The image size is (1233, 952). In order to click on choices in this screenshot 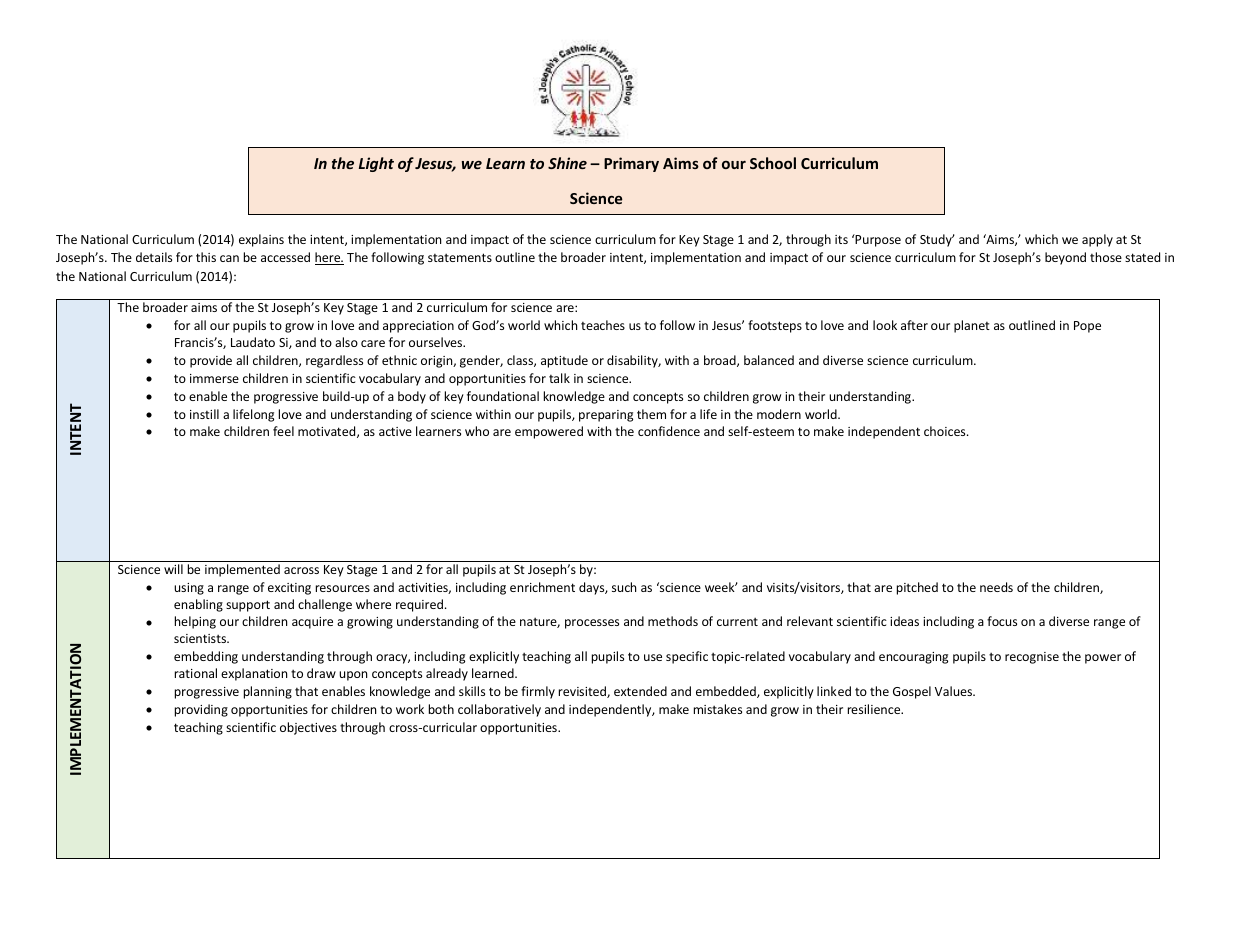, I will do `click(946, 431)`.
